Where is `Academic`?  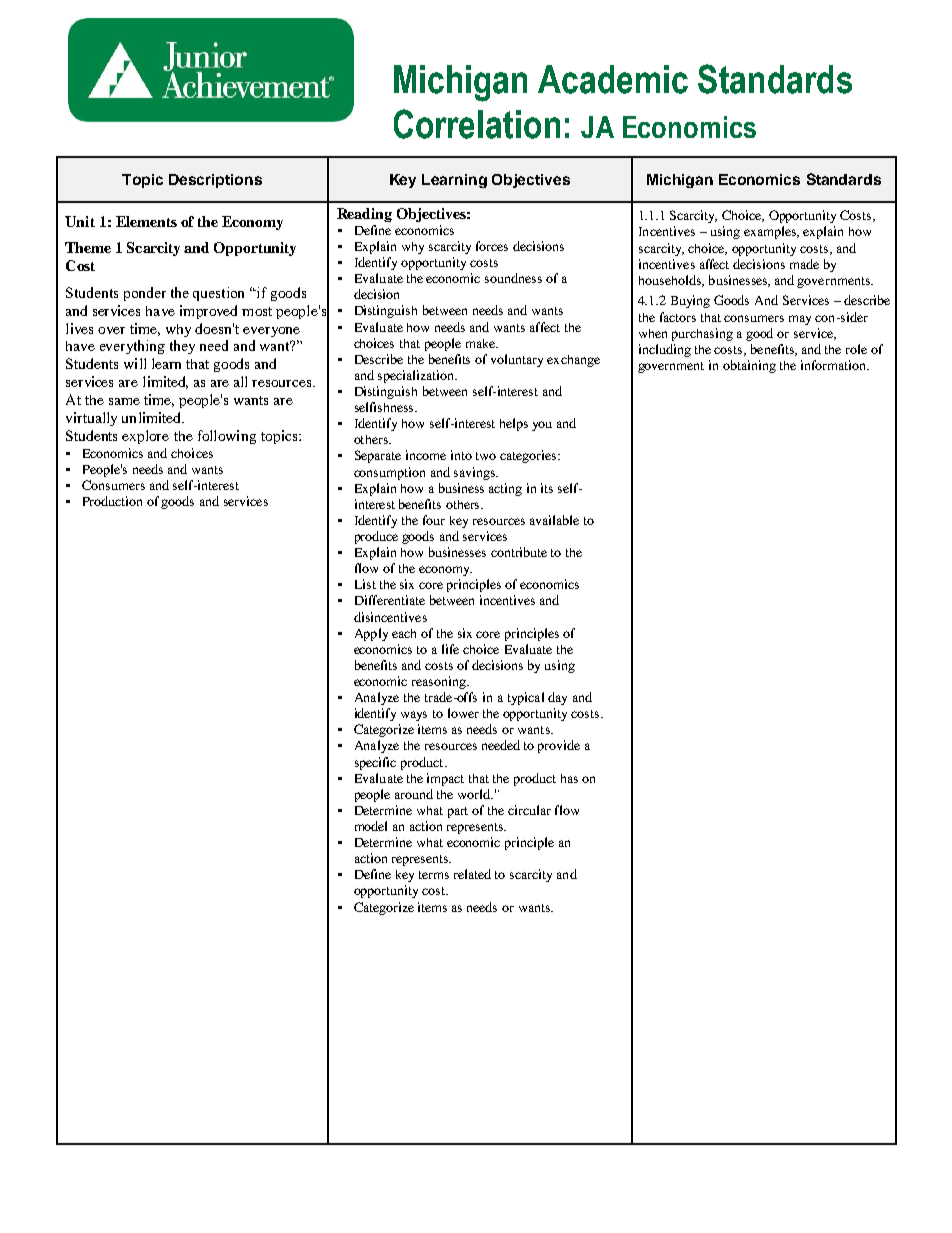 Academic is located at coordinates (613, 79).
